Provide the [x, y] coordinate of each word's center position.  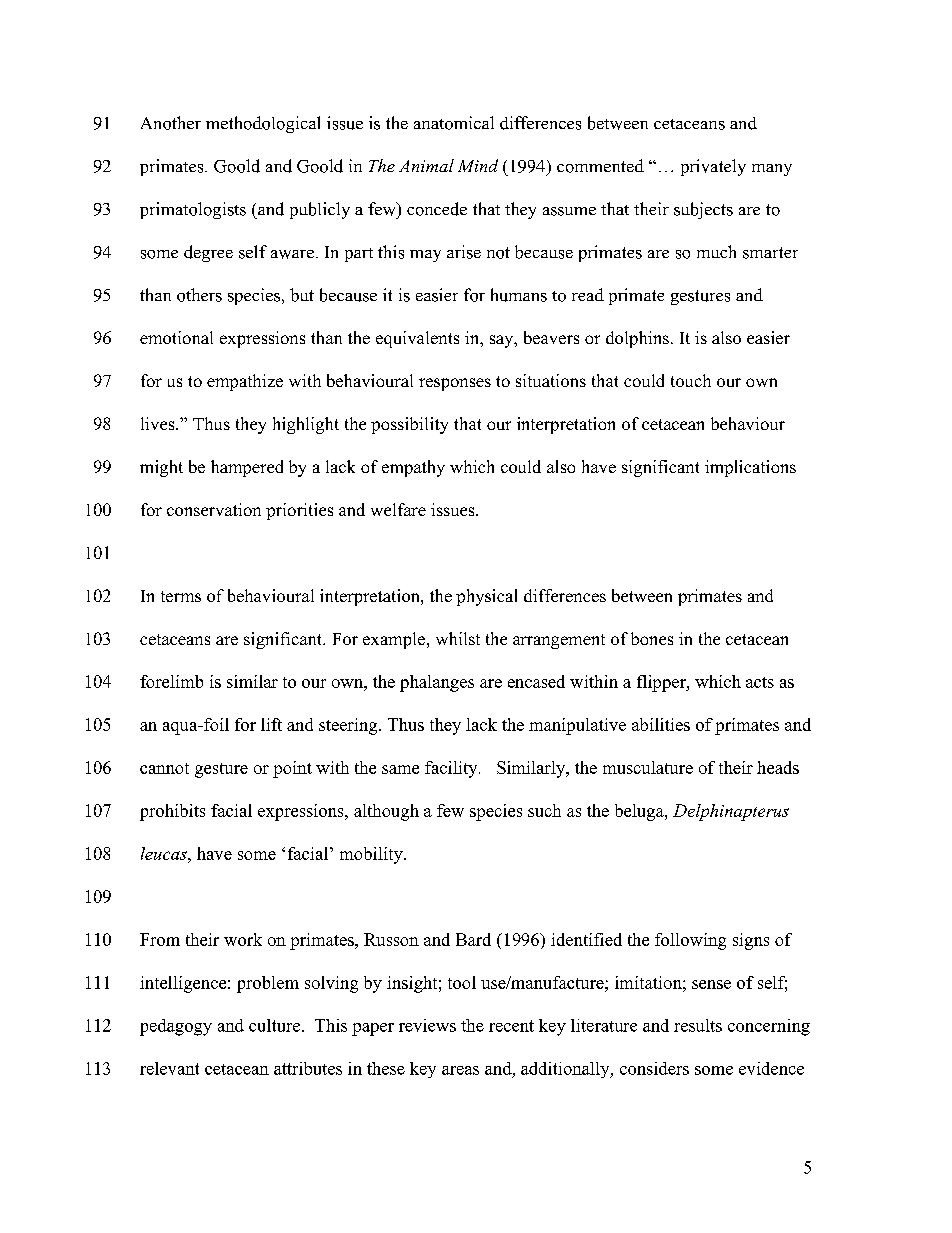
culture [276, 1025]
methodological [263, 124]
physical [486, 597]
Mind [478, 165]
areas [460, 1070]
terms [181, 596]
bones [652, 638]
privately [713, 167]
